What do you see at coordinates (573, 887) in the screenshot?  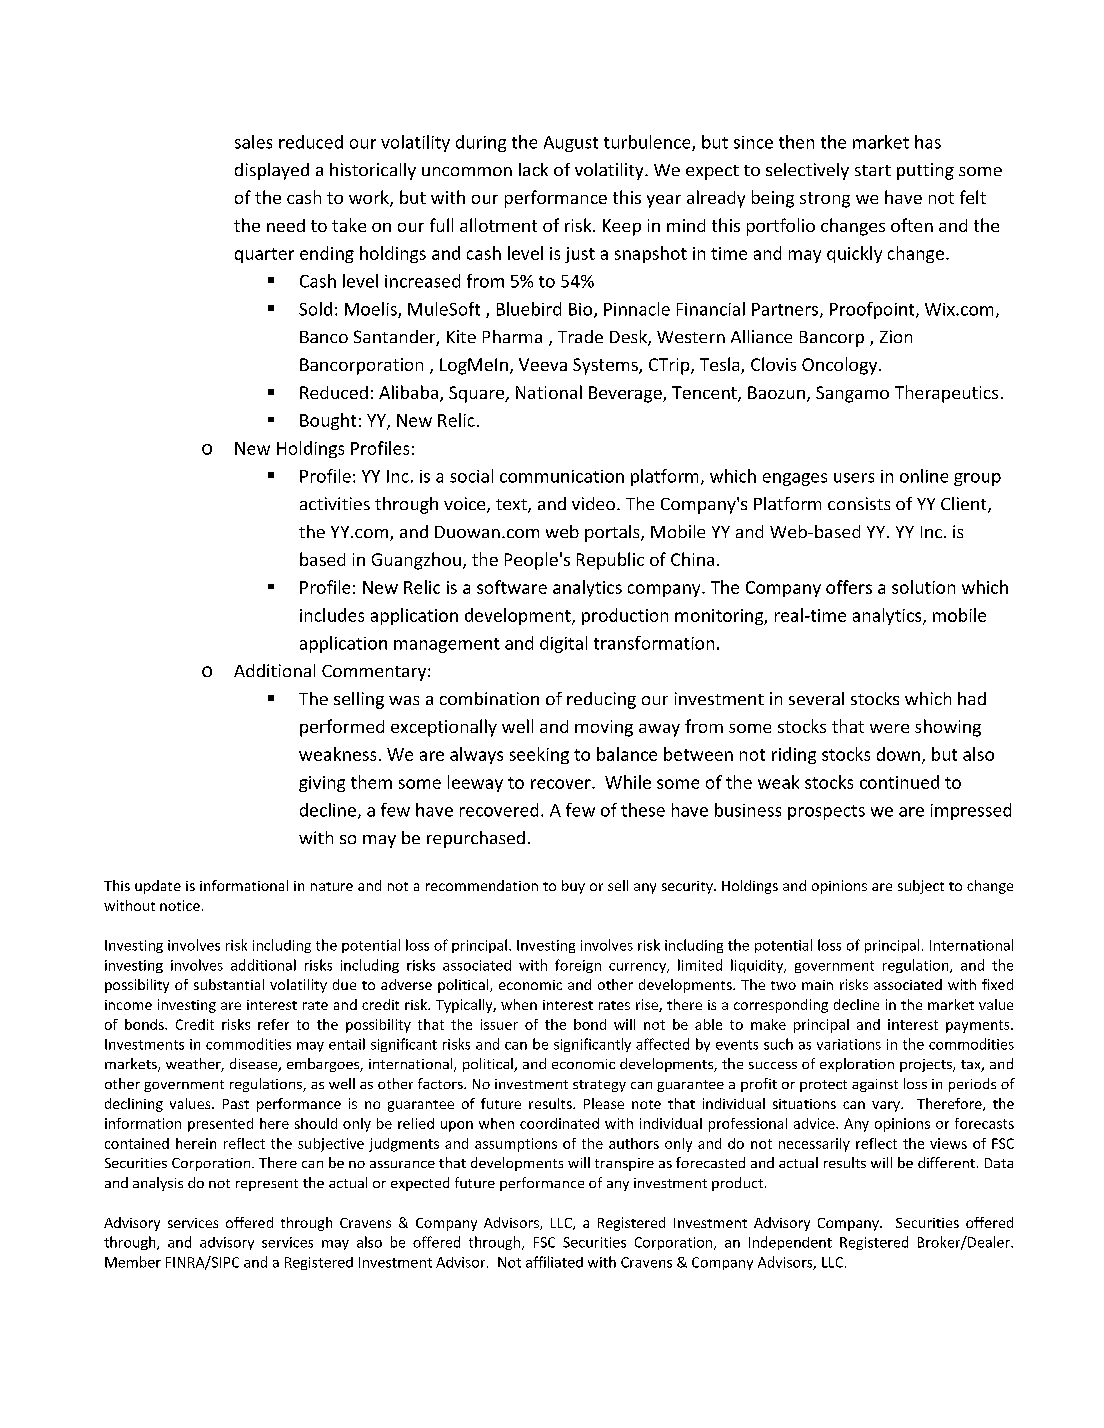 I see `buy` at bounding box center [573, 887].
